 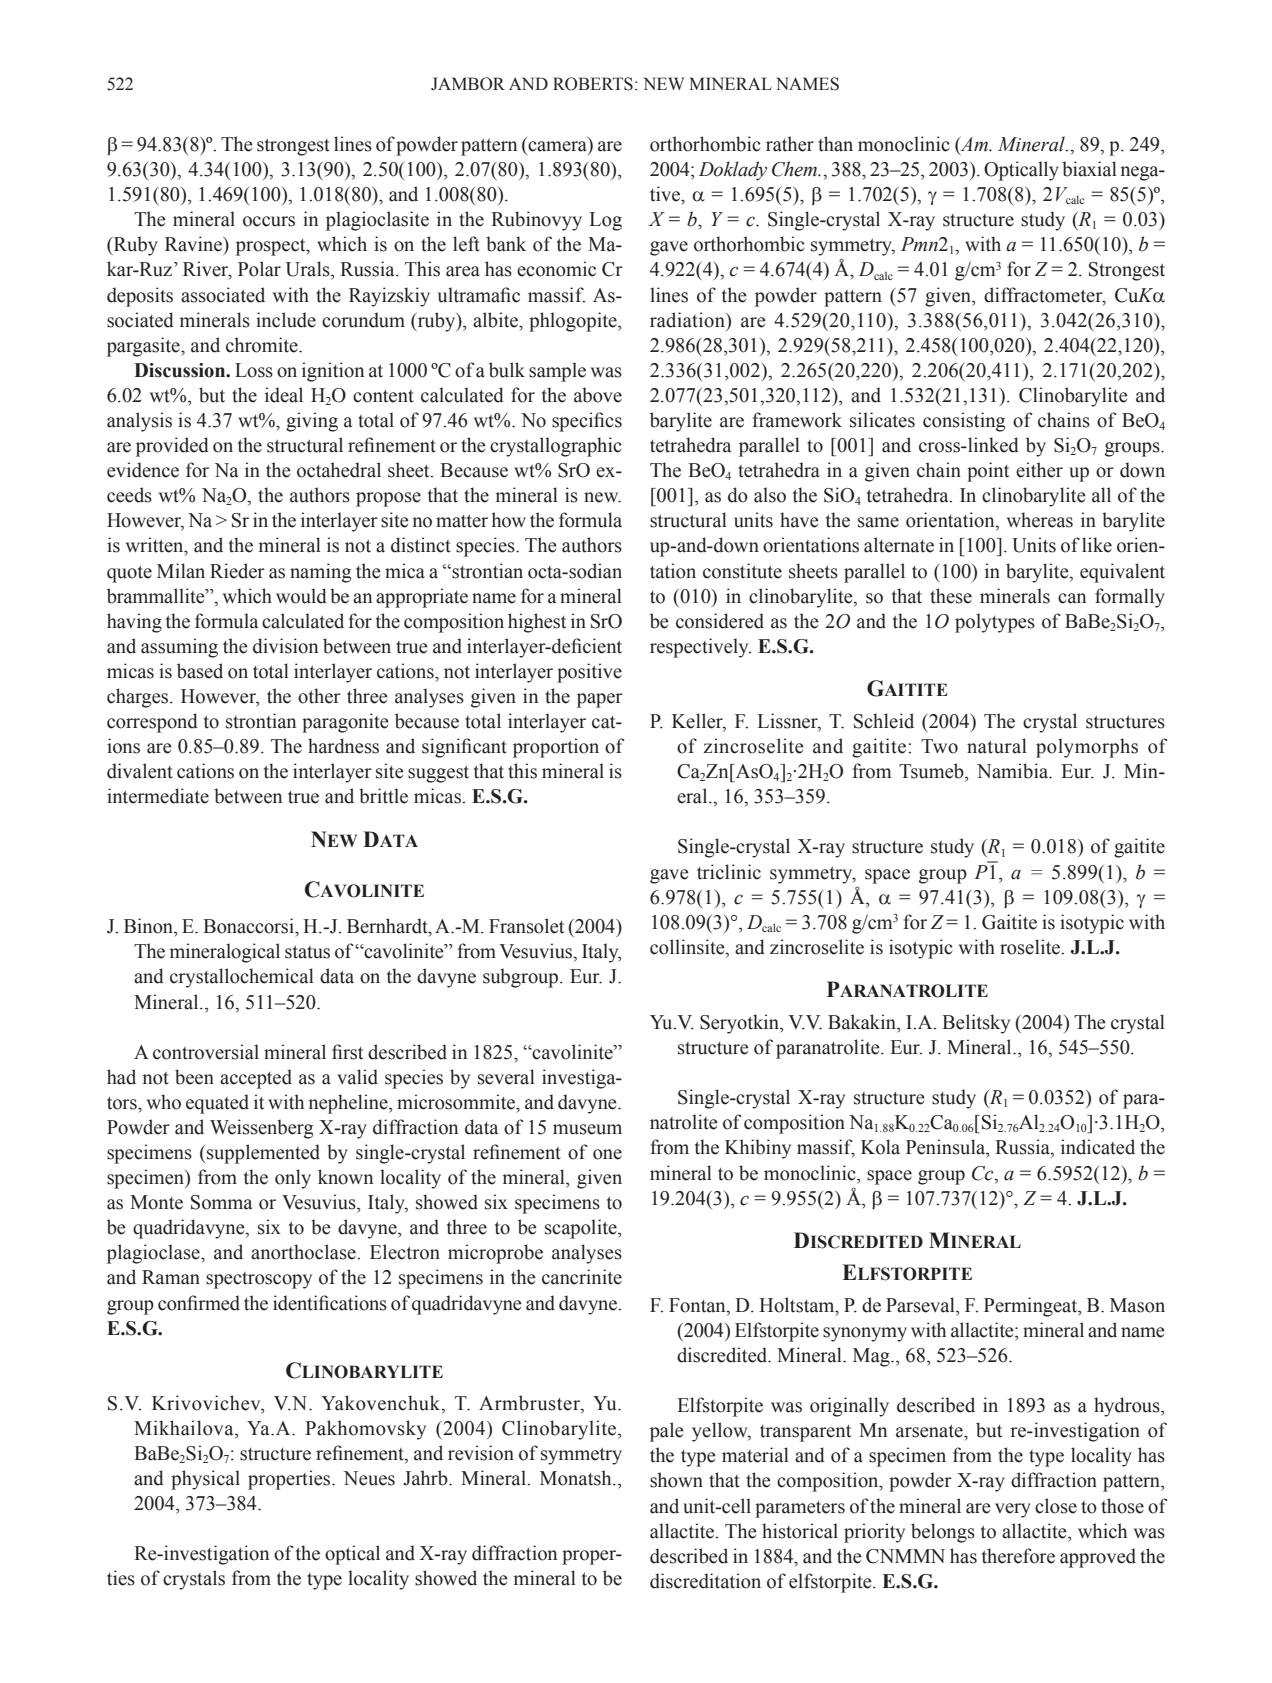 What do you see at coordinates (587, 422) in the image?
I see `specifics` at bounding box center [587, 422].
